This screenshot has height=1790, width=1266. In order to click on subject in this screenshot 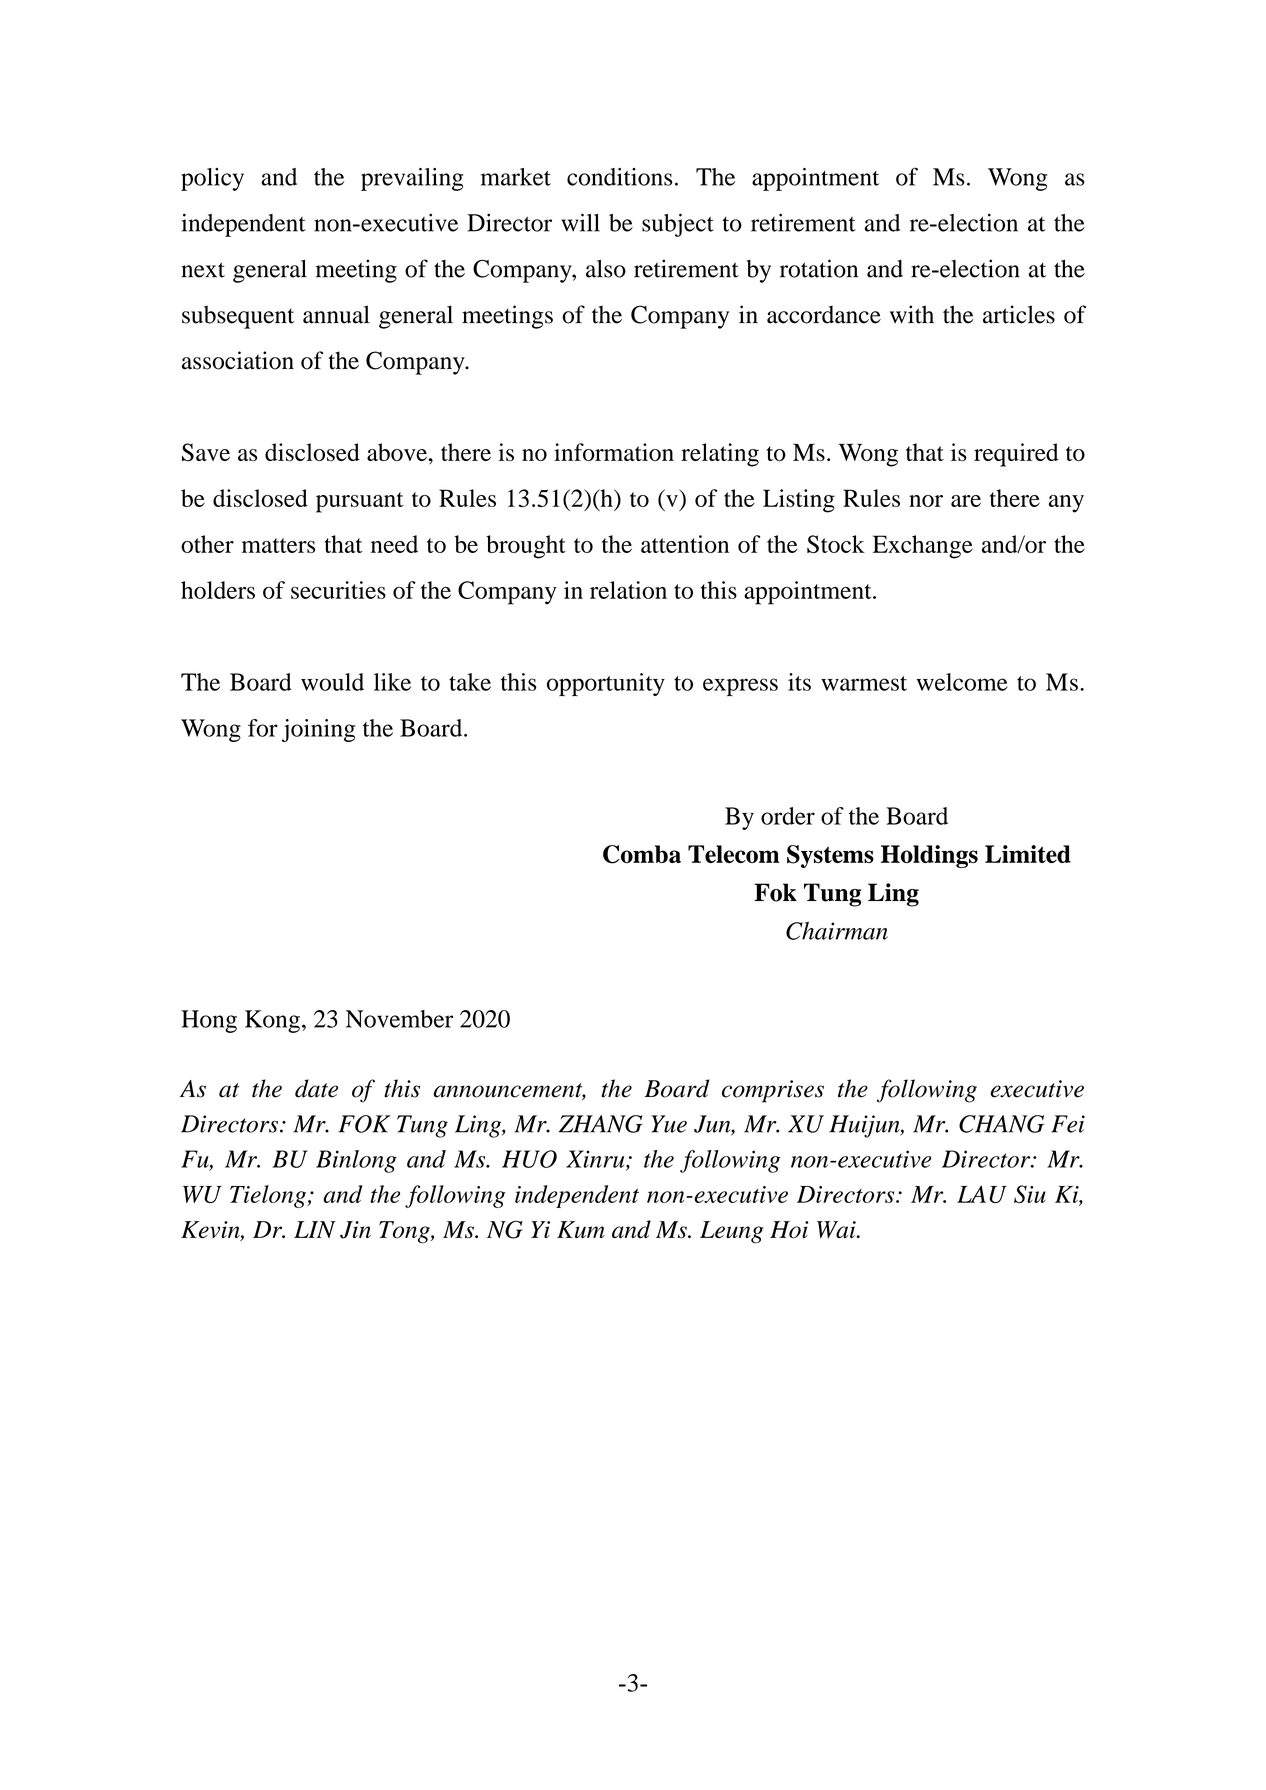, I will do `click(678, 225)`.
